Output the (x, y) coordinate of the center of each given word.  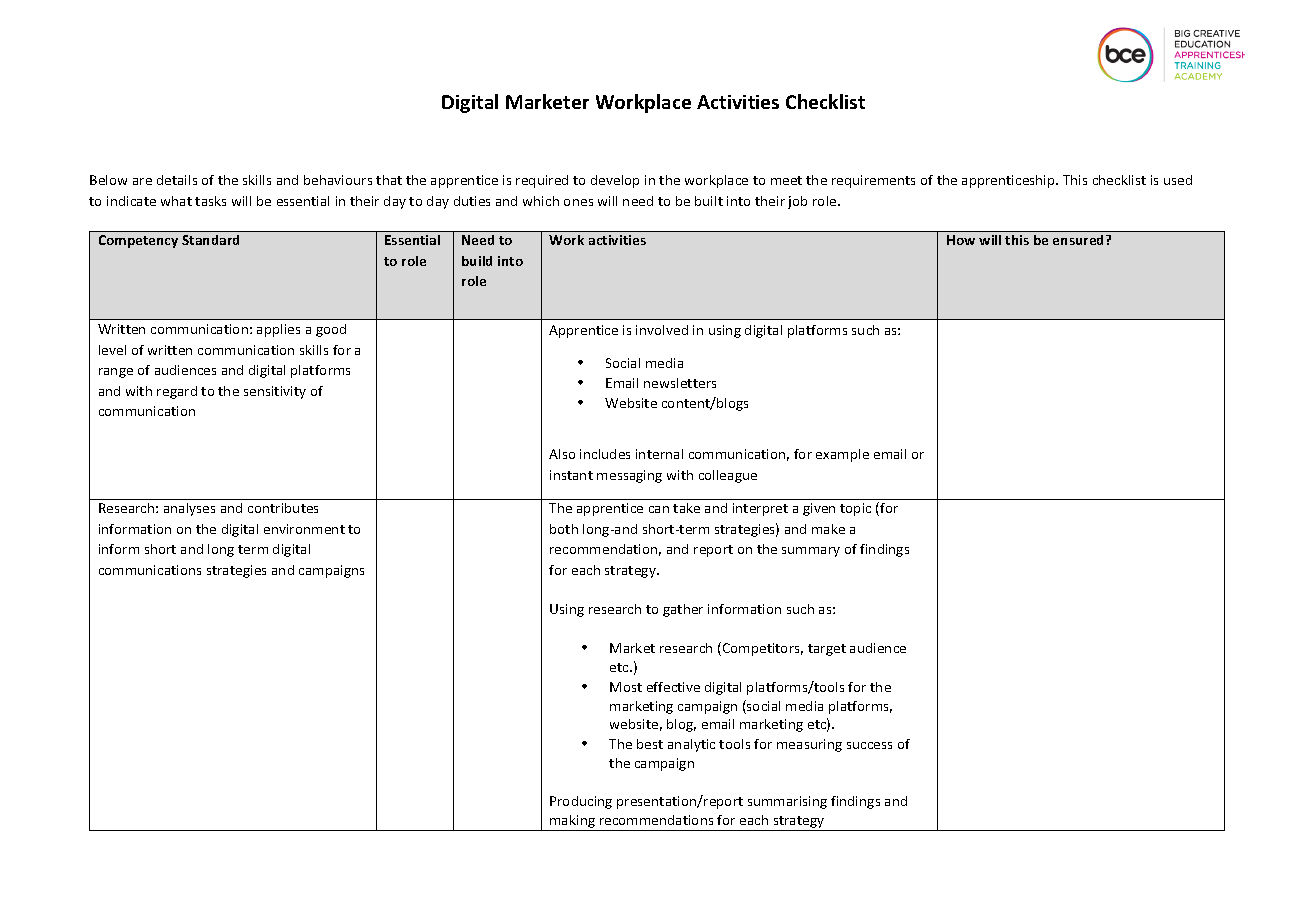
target (827, 650)
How (961, 240)
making (572, 823)
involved (662, 330)
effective (673, 687)
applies (278, 330)
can (659, 509)
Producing (581, 802)
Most (626, 687)
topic (855, 509)
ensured (1080, 240)
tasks (210, 201)
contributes (283, 508)
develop (615, 181)
